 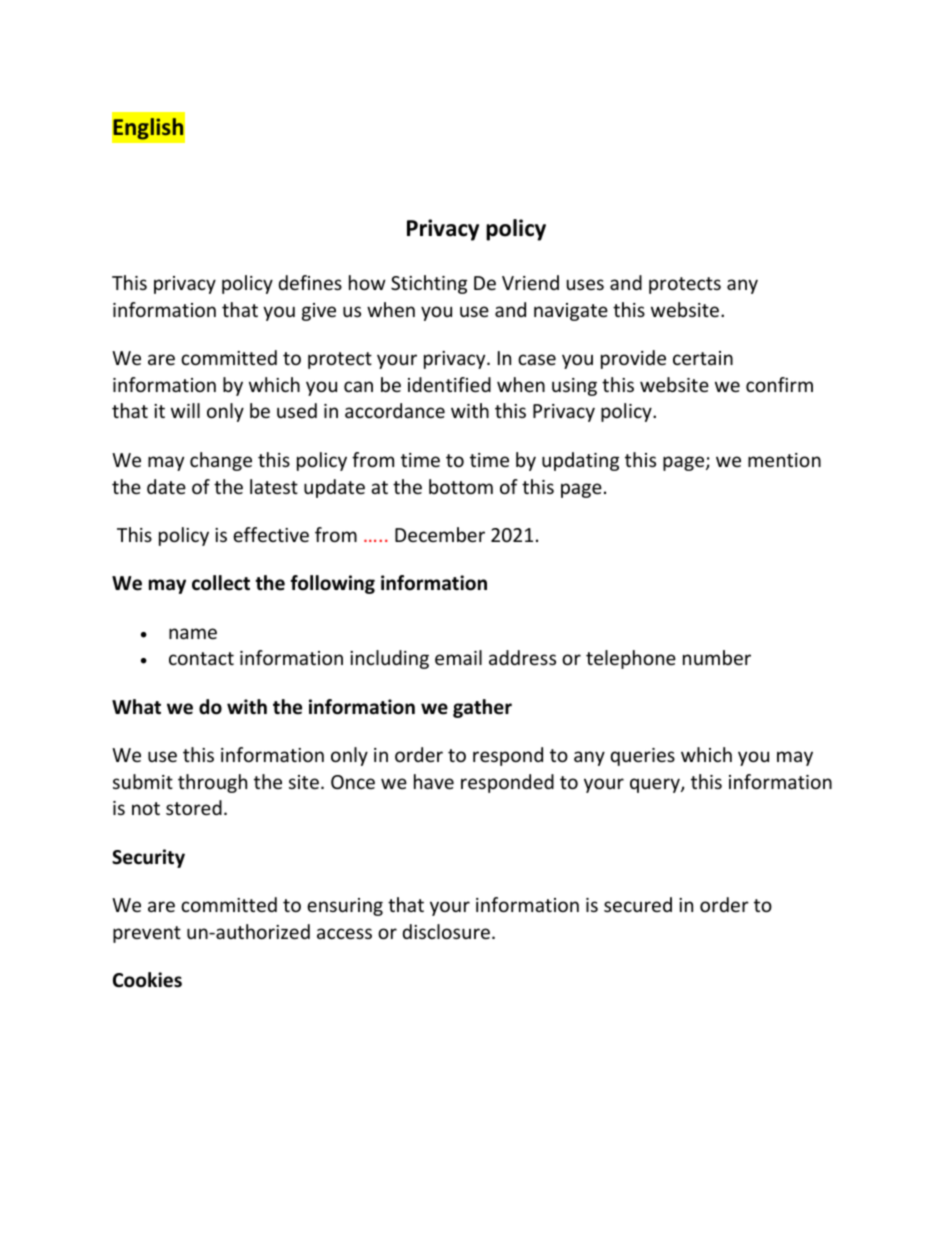 I want to click on through, so click(x=212, y=783).
